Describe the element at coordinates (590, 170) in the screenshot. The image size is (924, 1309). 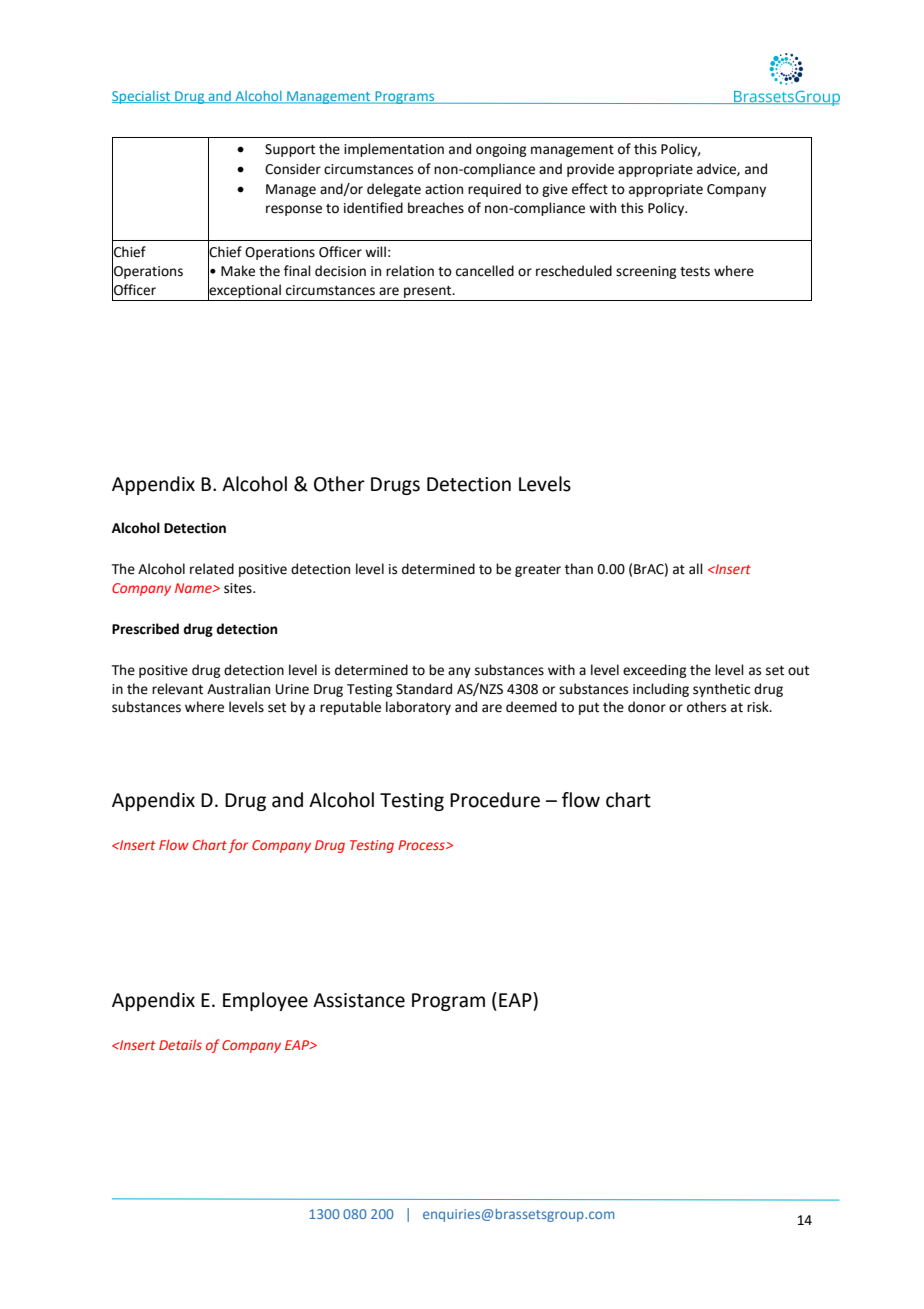
I see `provide` at that location.
